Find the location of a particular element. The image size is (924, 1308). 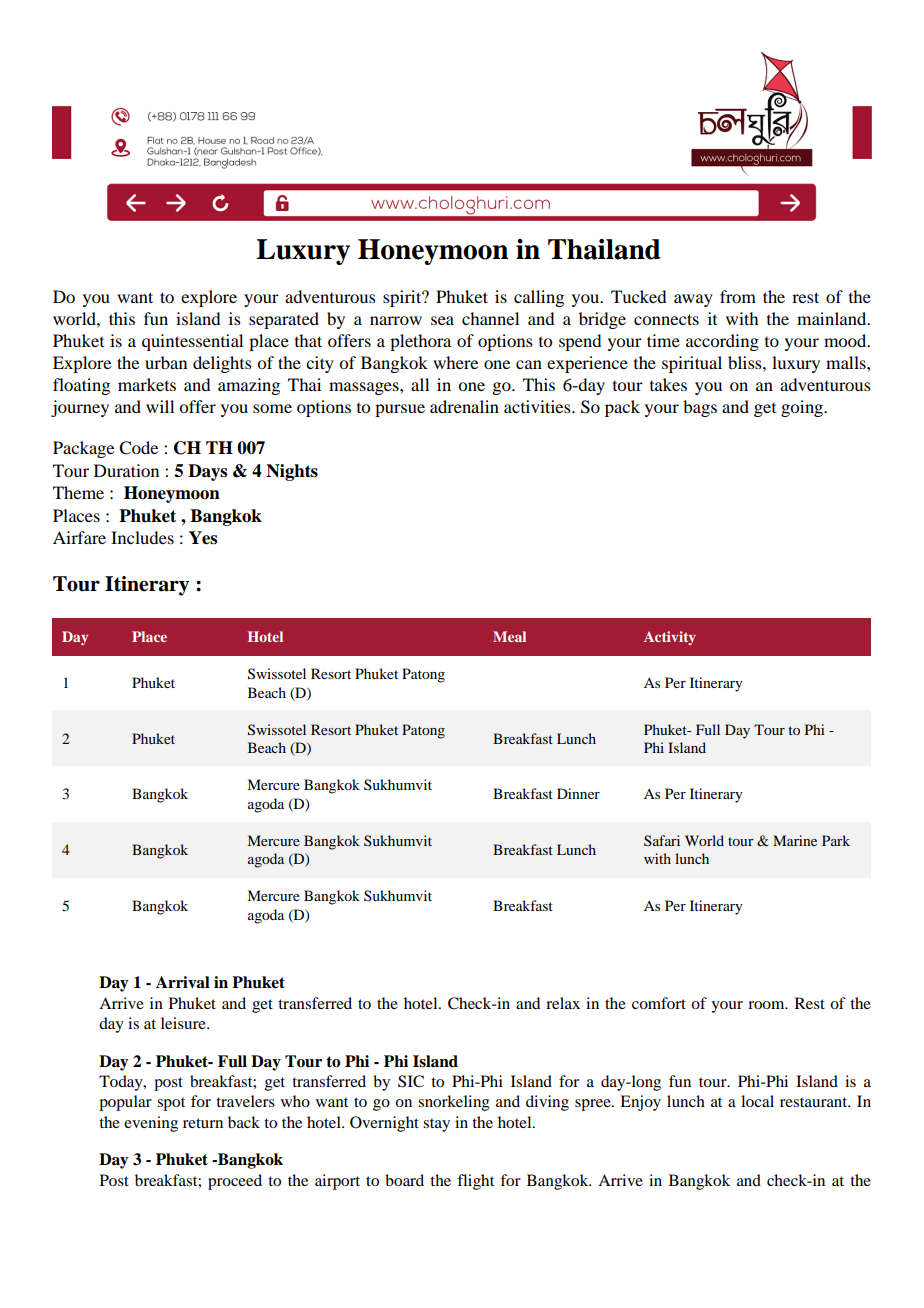

according is located at coordinates (722, 342).
